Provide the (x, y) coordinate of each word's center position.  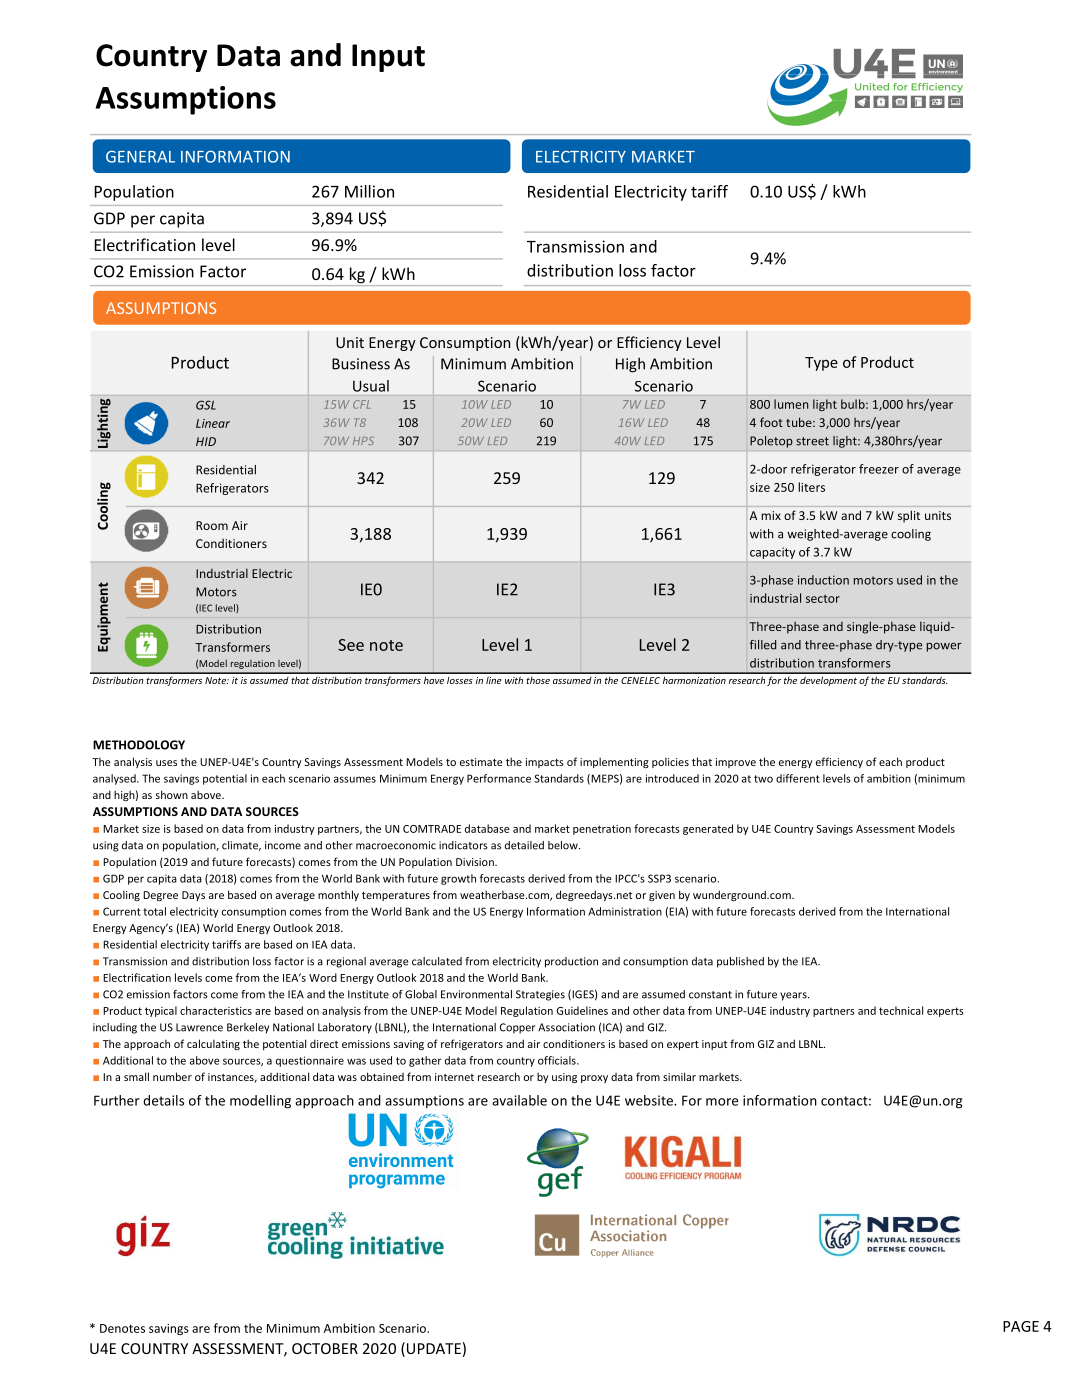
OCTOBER (325, 1348)
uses (166, 763)
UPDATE (434, 1348)
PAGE (1021, 1326)
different (798, 778)
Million (369, 191)
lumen (791, 404)
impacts (545, 763)
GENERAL (140, 157)
